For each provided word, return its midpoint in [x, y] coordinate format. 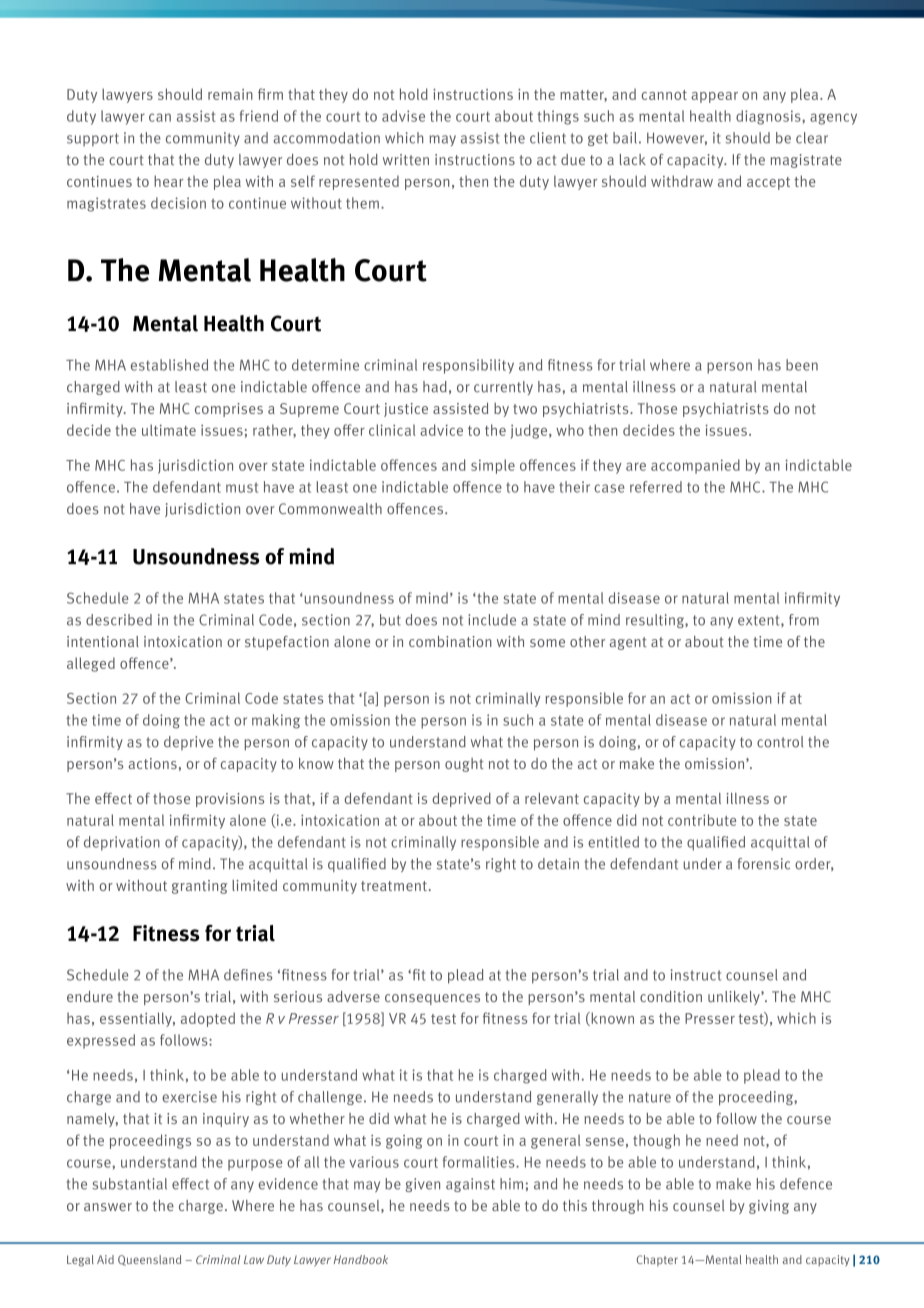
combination [450, 641]
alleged [91, 664]
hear [169, 181]
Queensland [149, 1260]
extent [760, 621]
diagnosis [769, 117]
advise [403, 116]
